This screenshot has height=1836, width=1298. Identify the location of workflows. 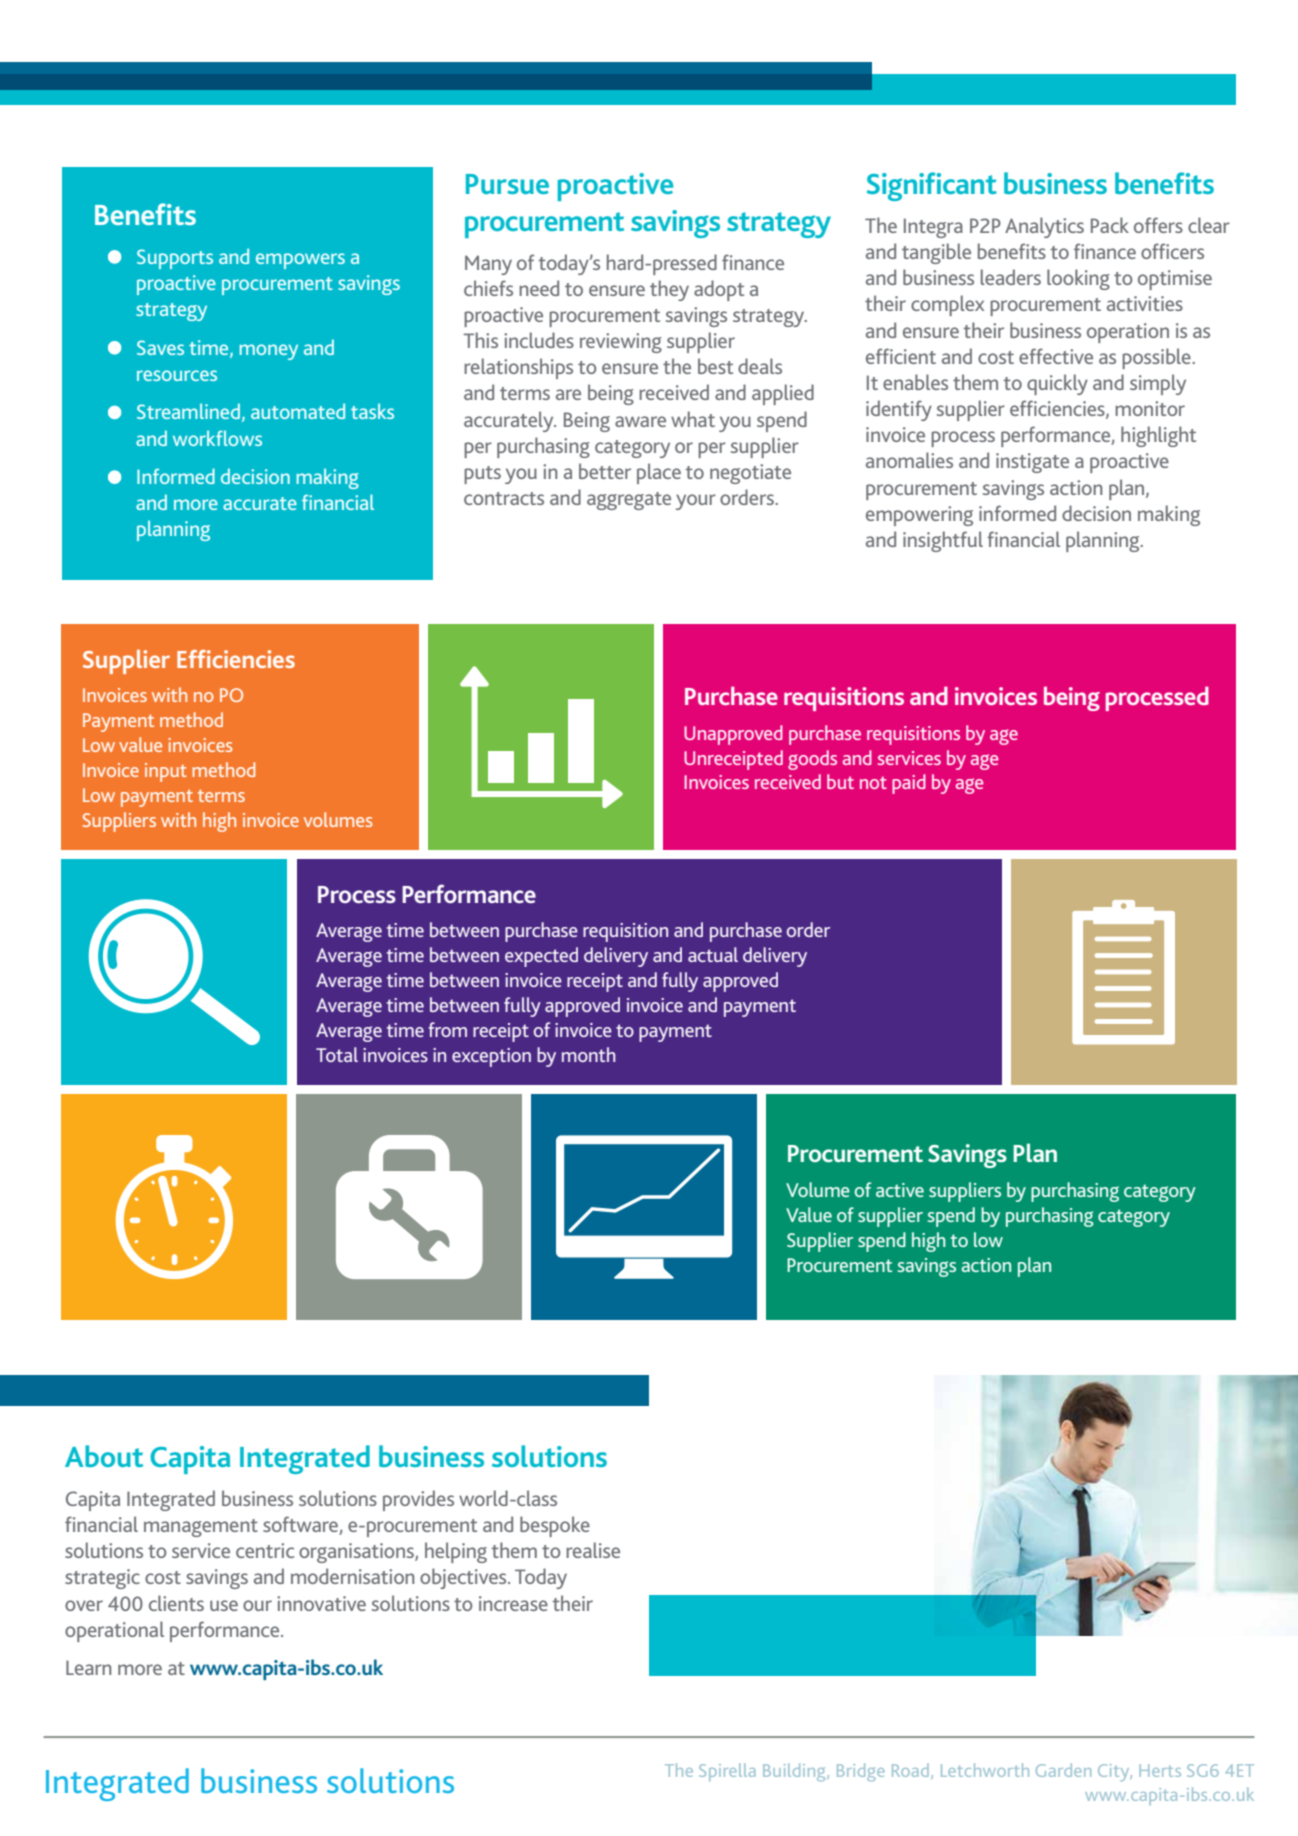
(217, 438).
